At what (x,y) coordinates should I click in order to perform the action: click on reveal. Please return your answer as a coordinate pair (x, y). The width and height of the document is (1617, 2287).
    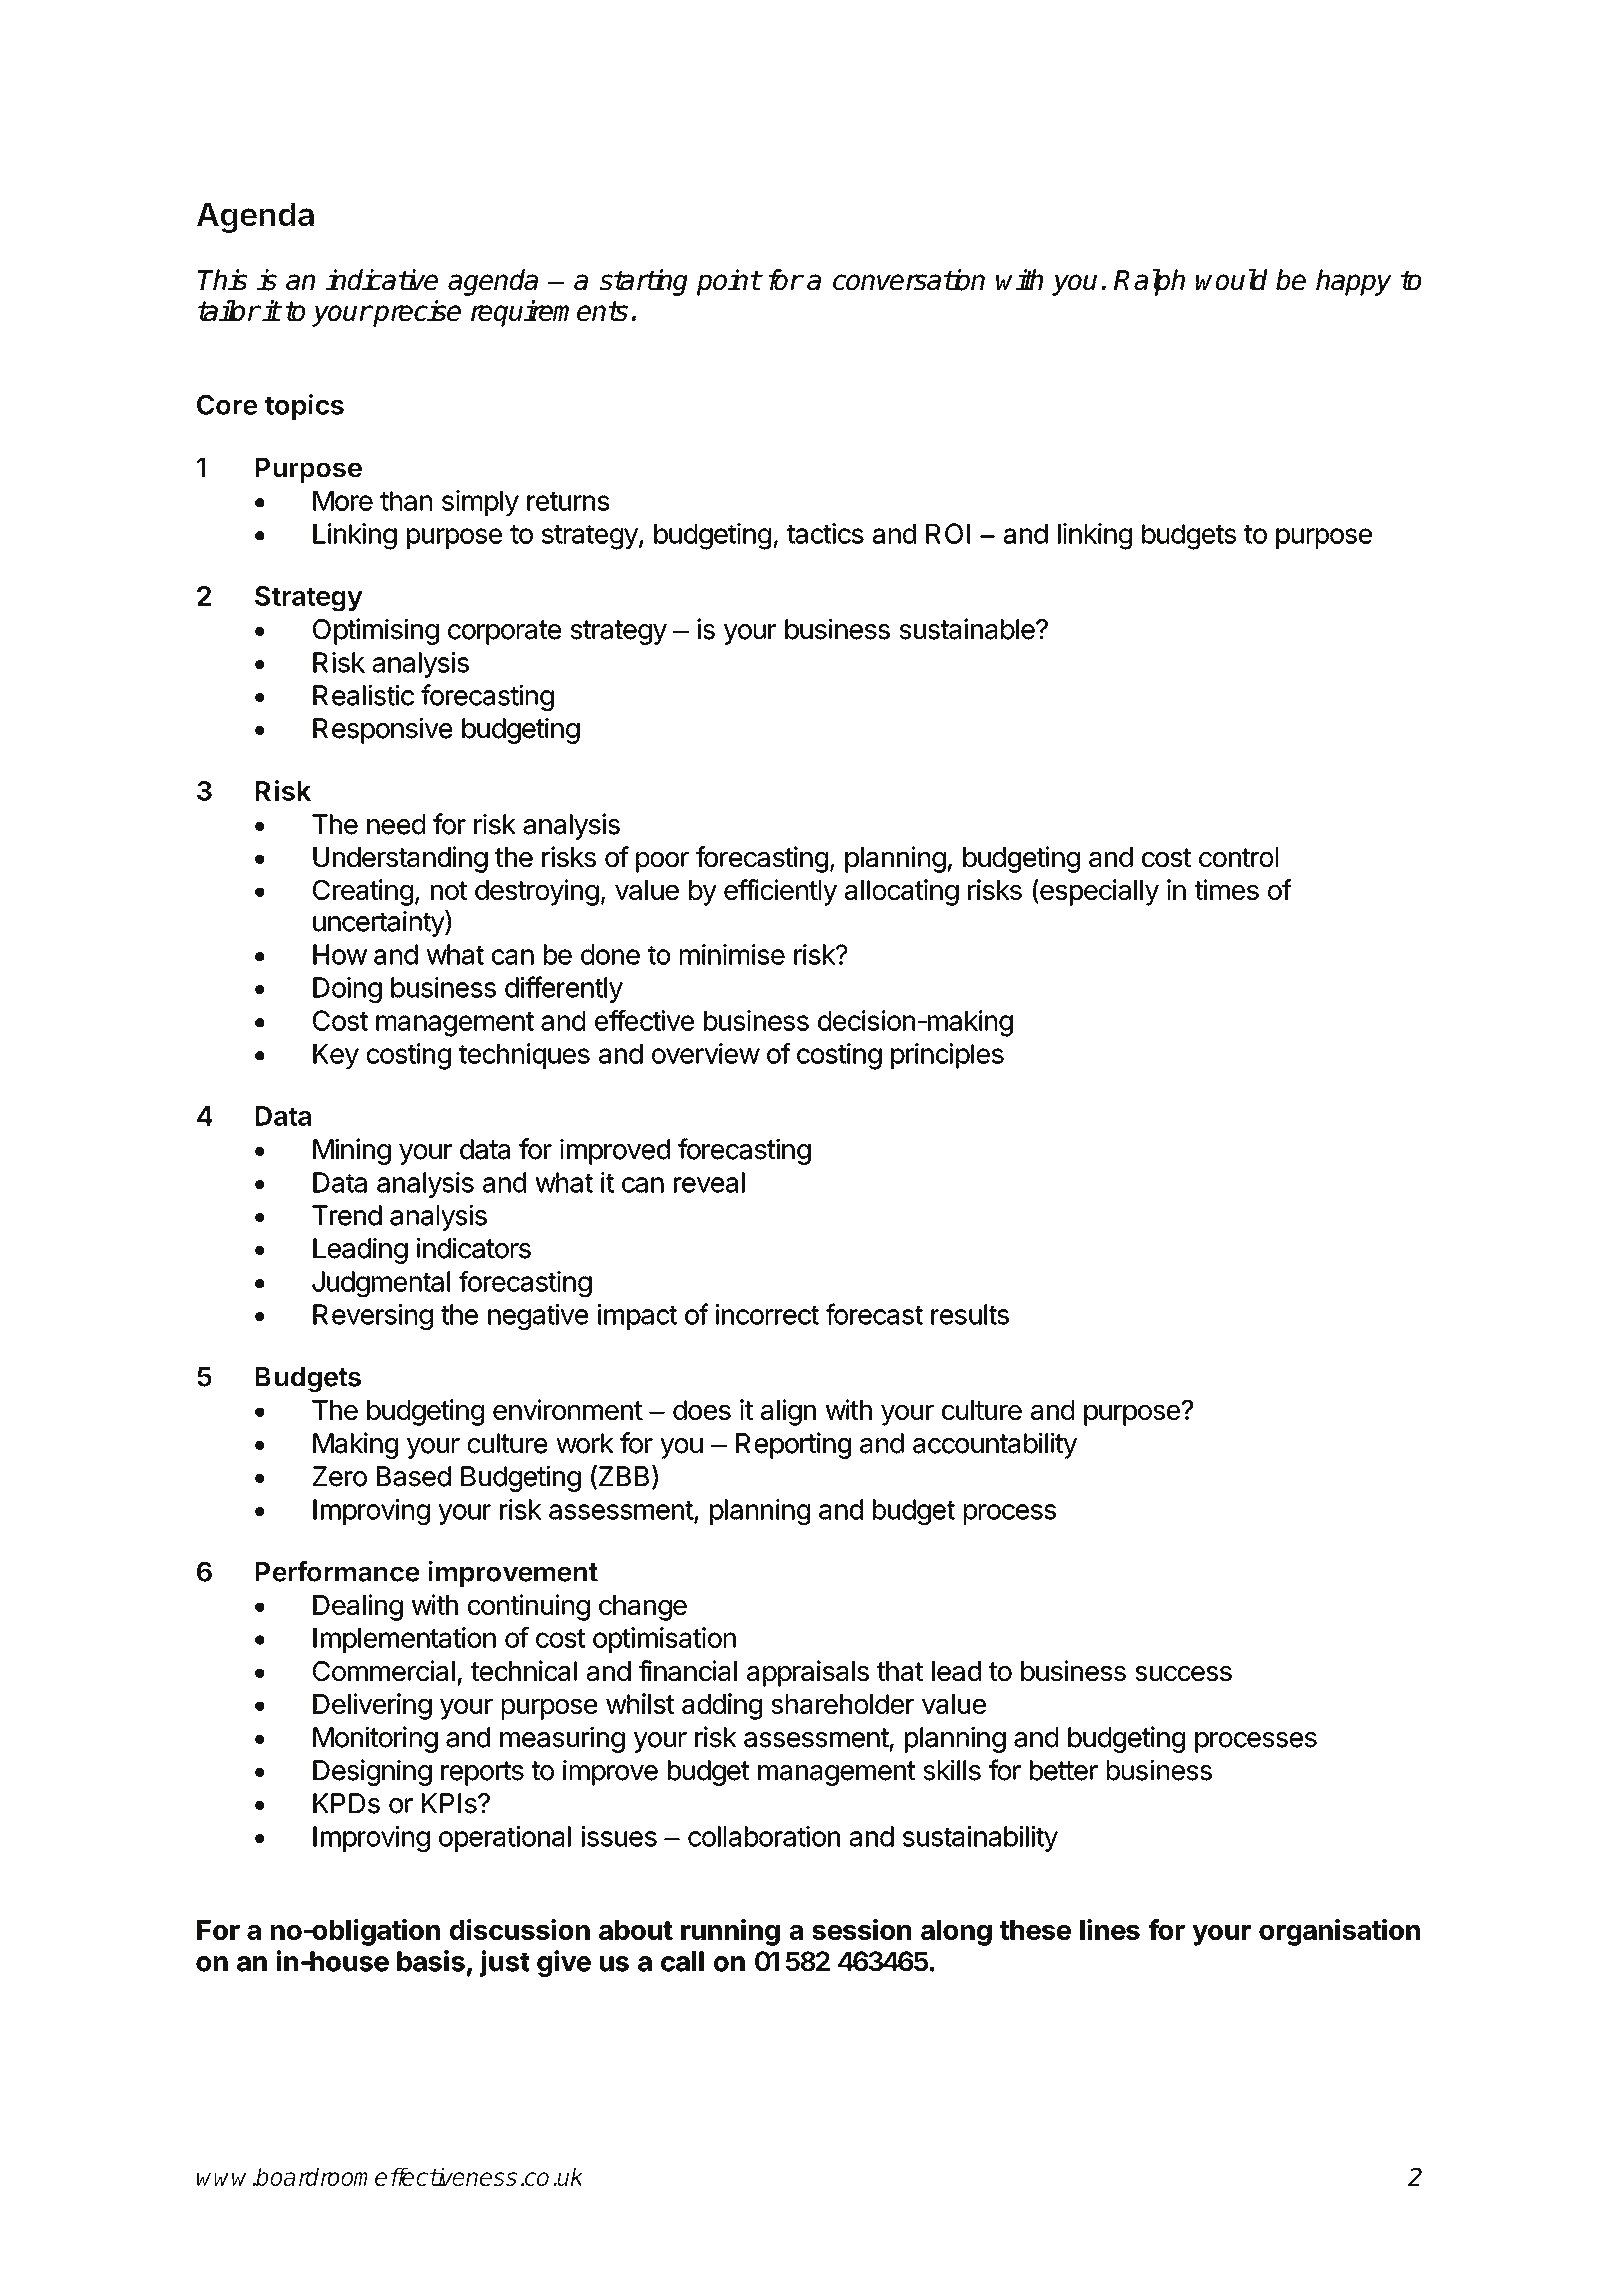
    Looking at the image, I should click on (709, 1182).
